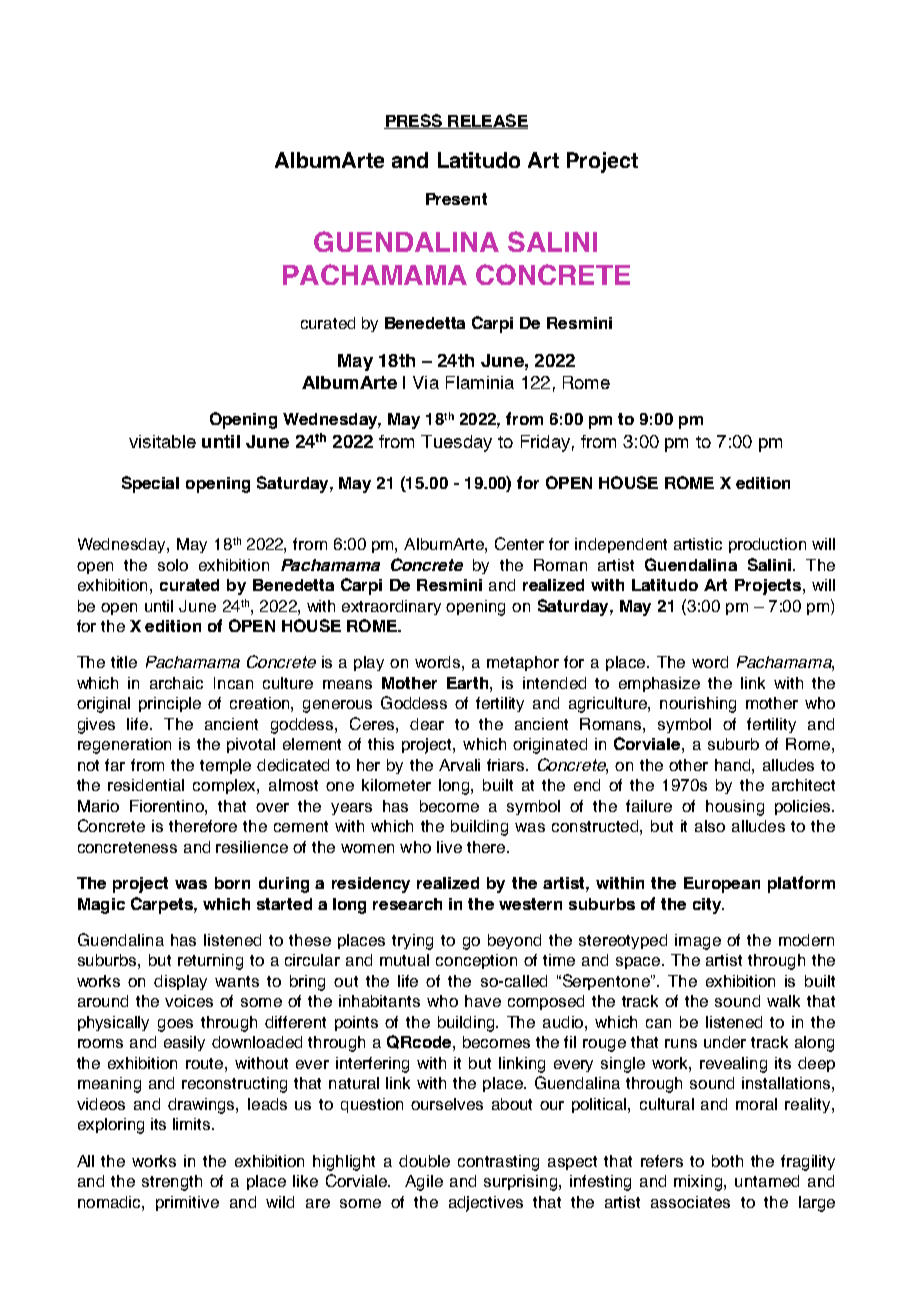  What do you see at coordinates (176, 683) in the screenshot?
I see `archaic` at bounding box center [176, 683].
